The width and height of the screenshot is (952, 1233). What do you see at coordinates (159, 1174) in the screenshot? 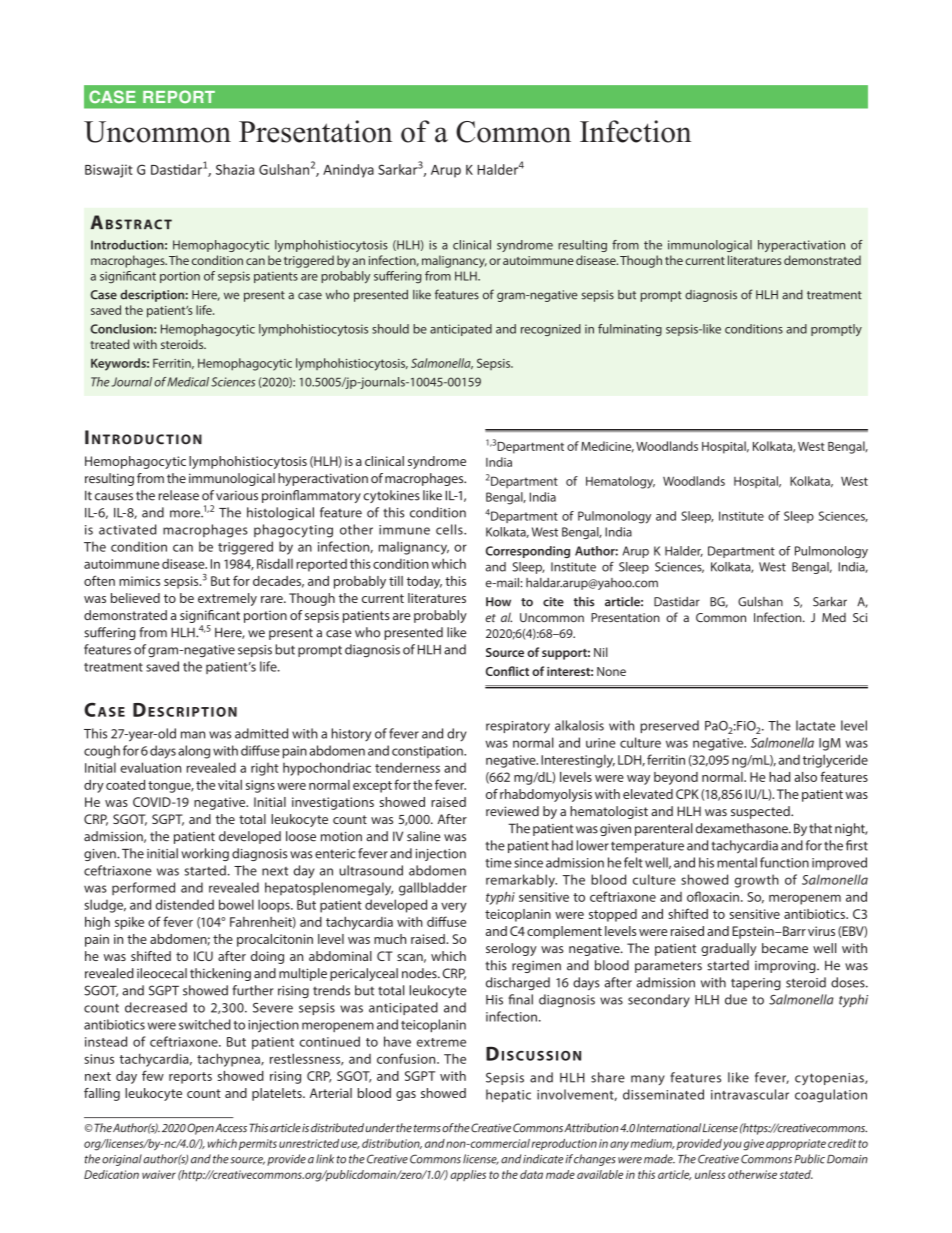
I see `waiver` at bounding box center [159, 1174].
